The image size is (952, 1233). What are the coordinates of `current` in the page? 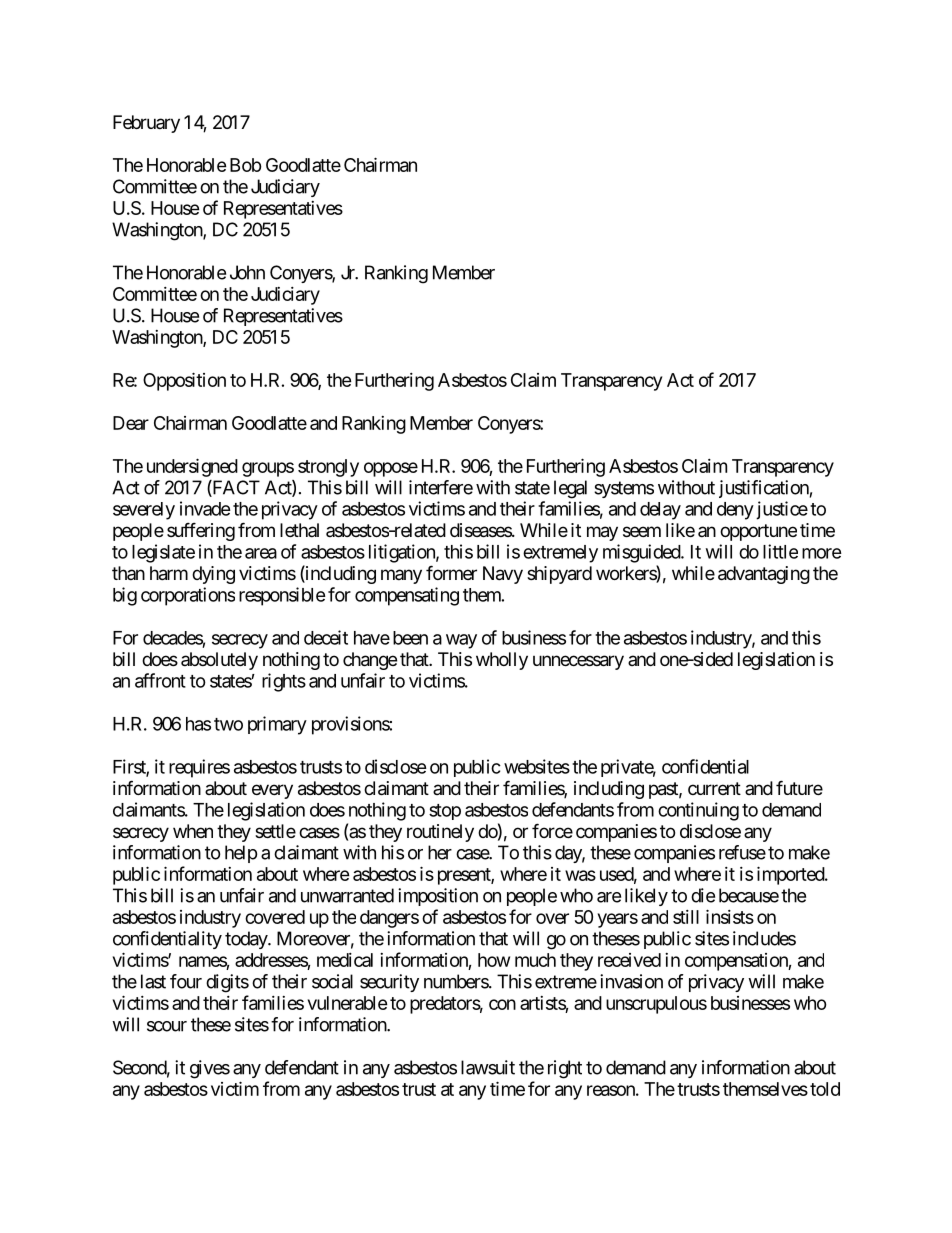 It's located at (714, 788).
